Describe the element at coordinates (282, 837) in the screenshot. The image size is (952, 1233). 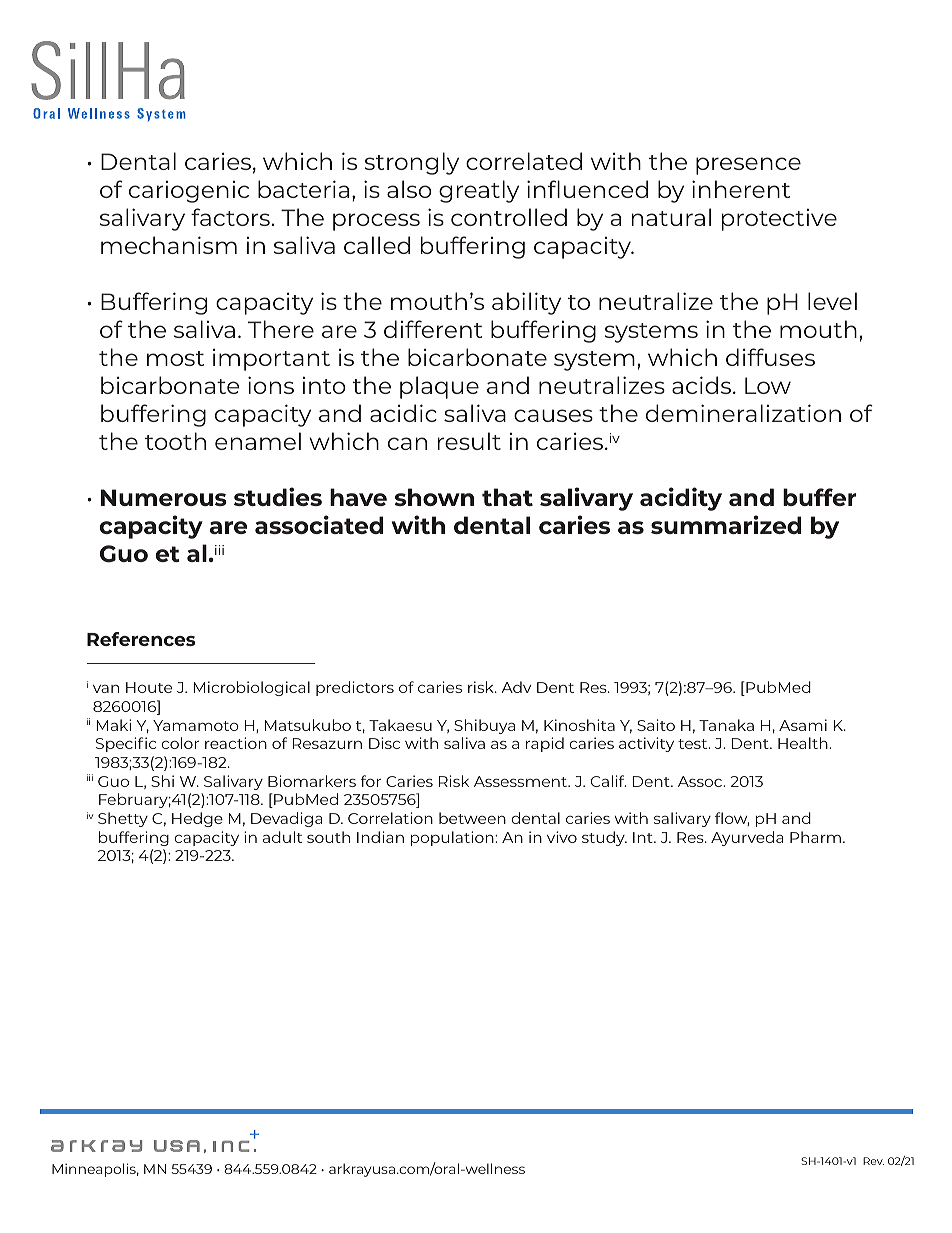
I see `adult` at that location.
